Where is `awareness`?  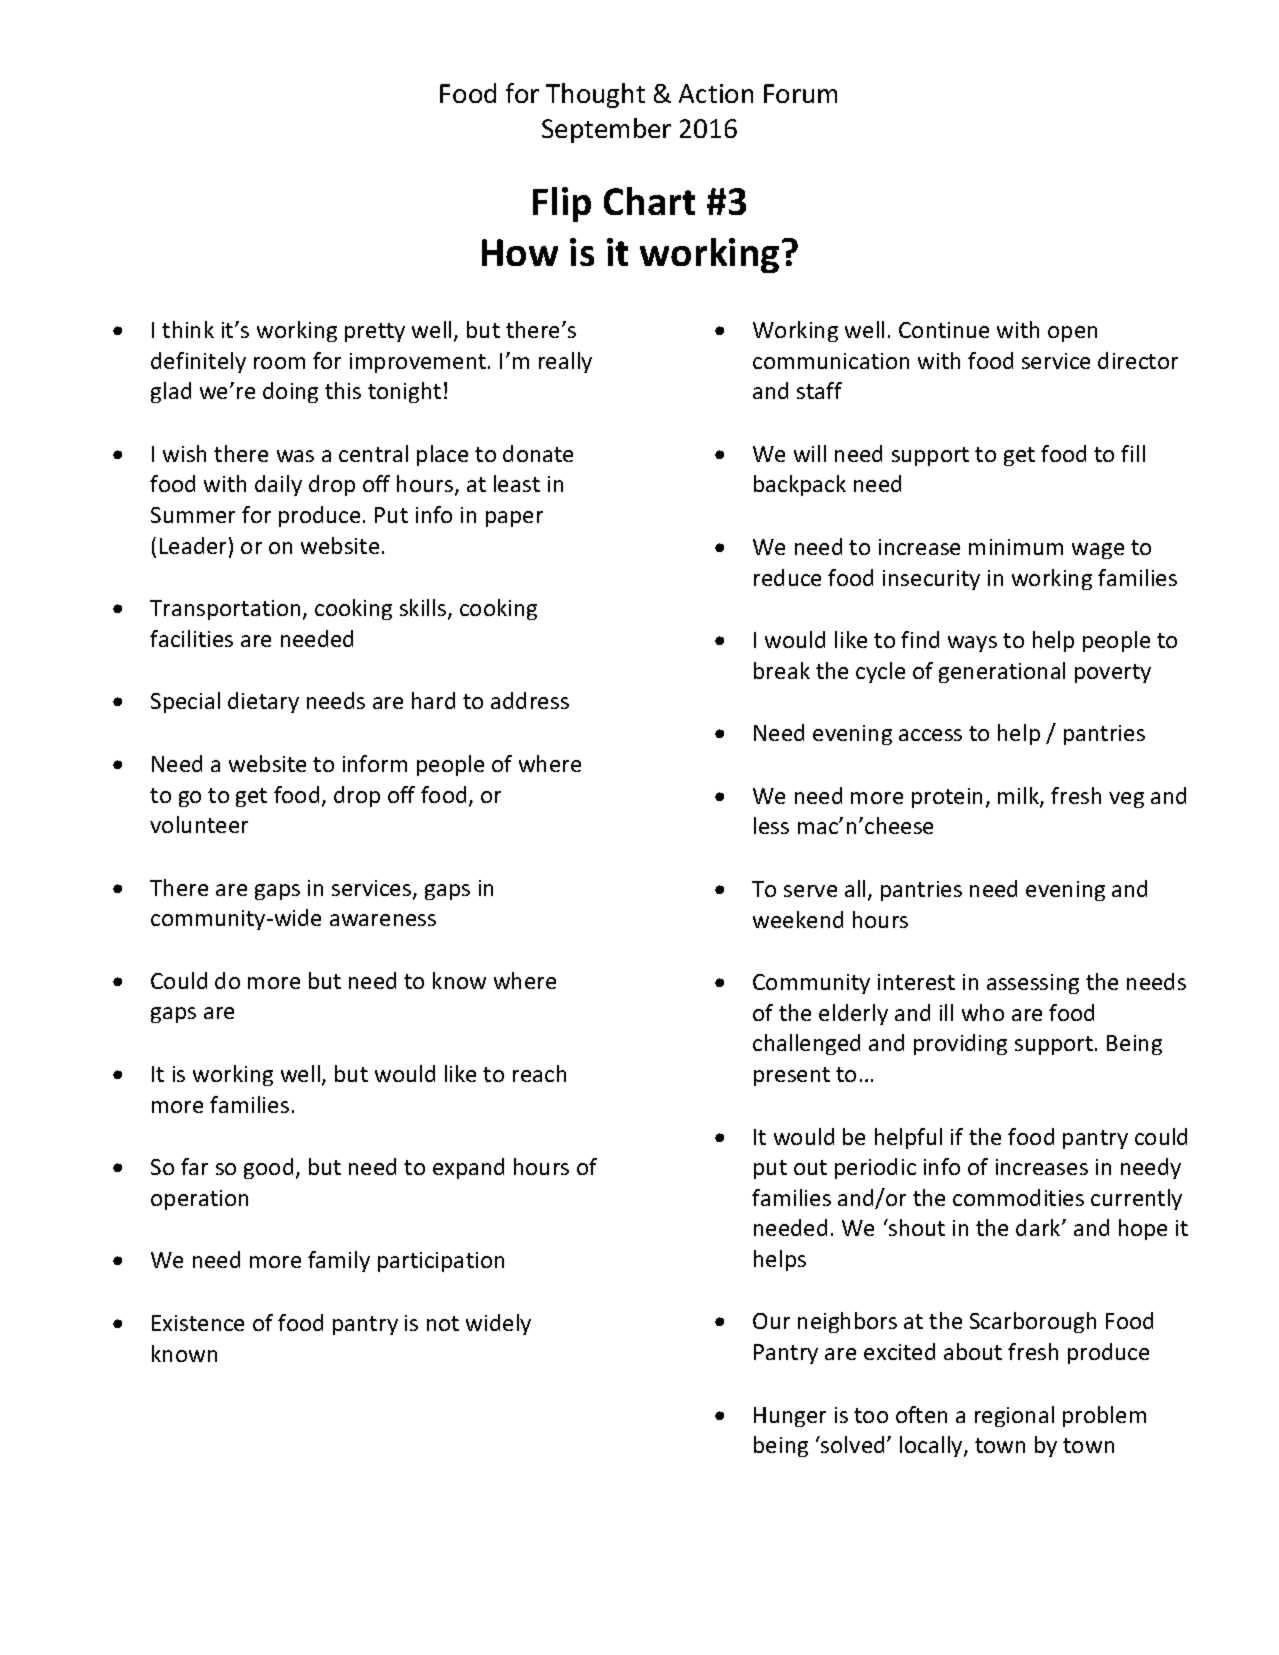
awareness is located at coordinates (383, 920).
